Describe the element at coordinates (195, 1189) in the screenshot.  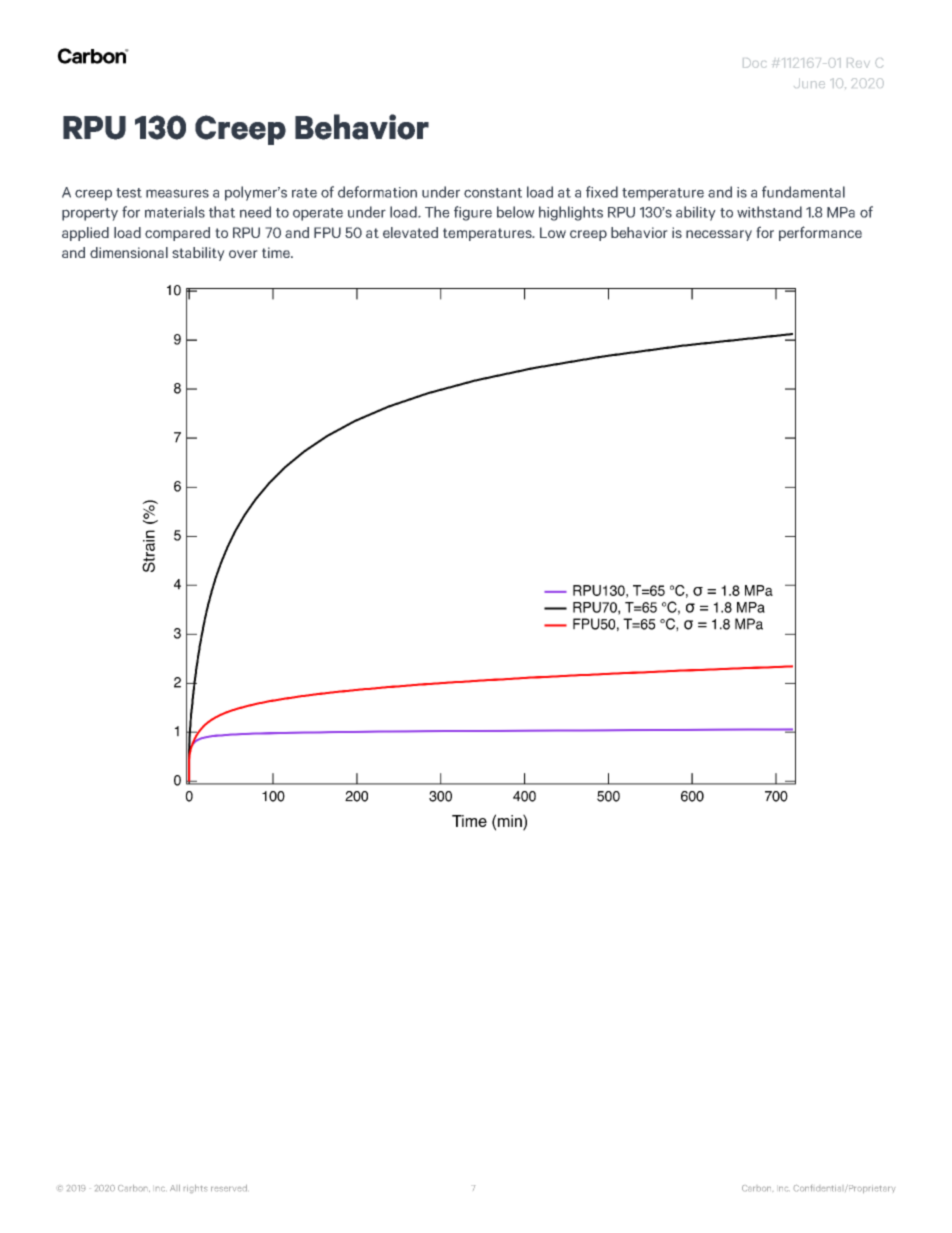
I see `rights` at that location.
